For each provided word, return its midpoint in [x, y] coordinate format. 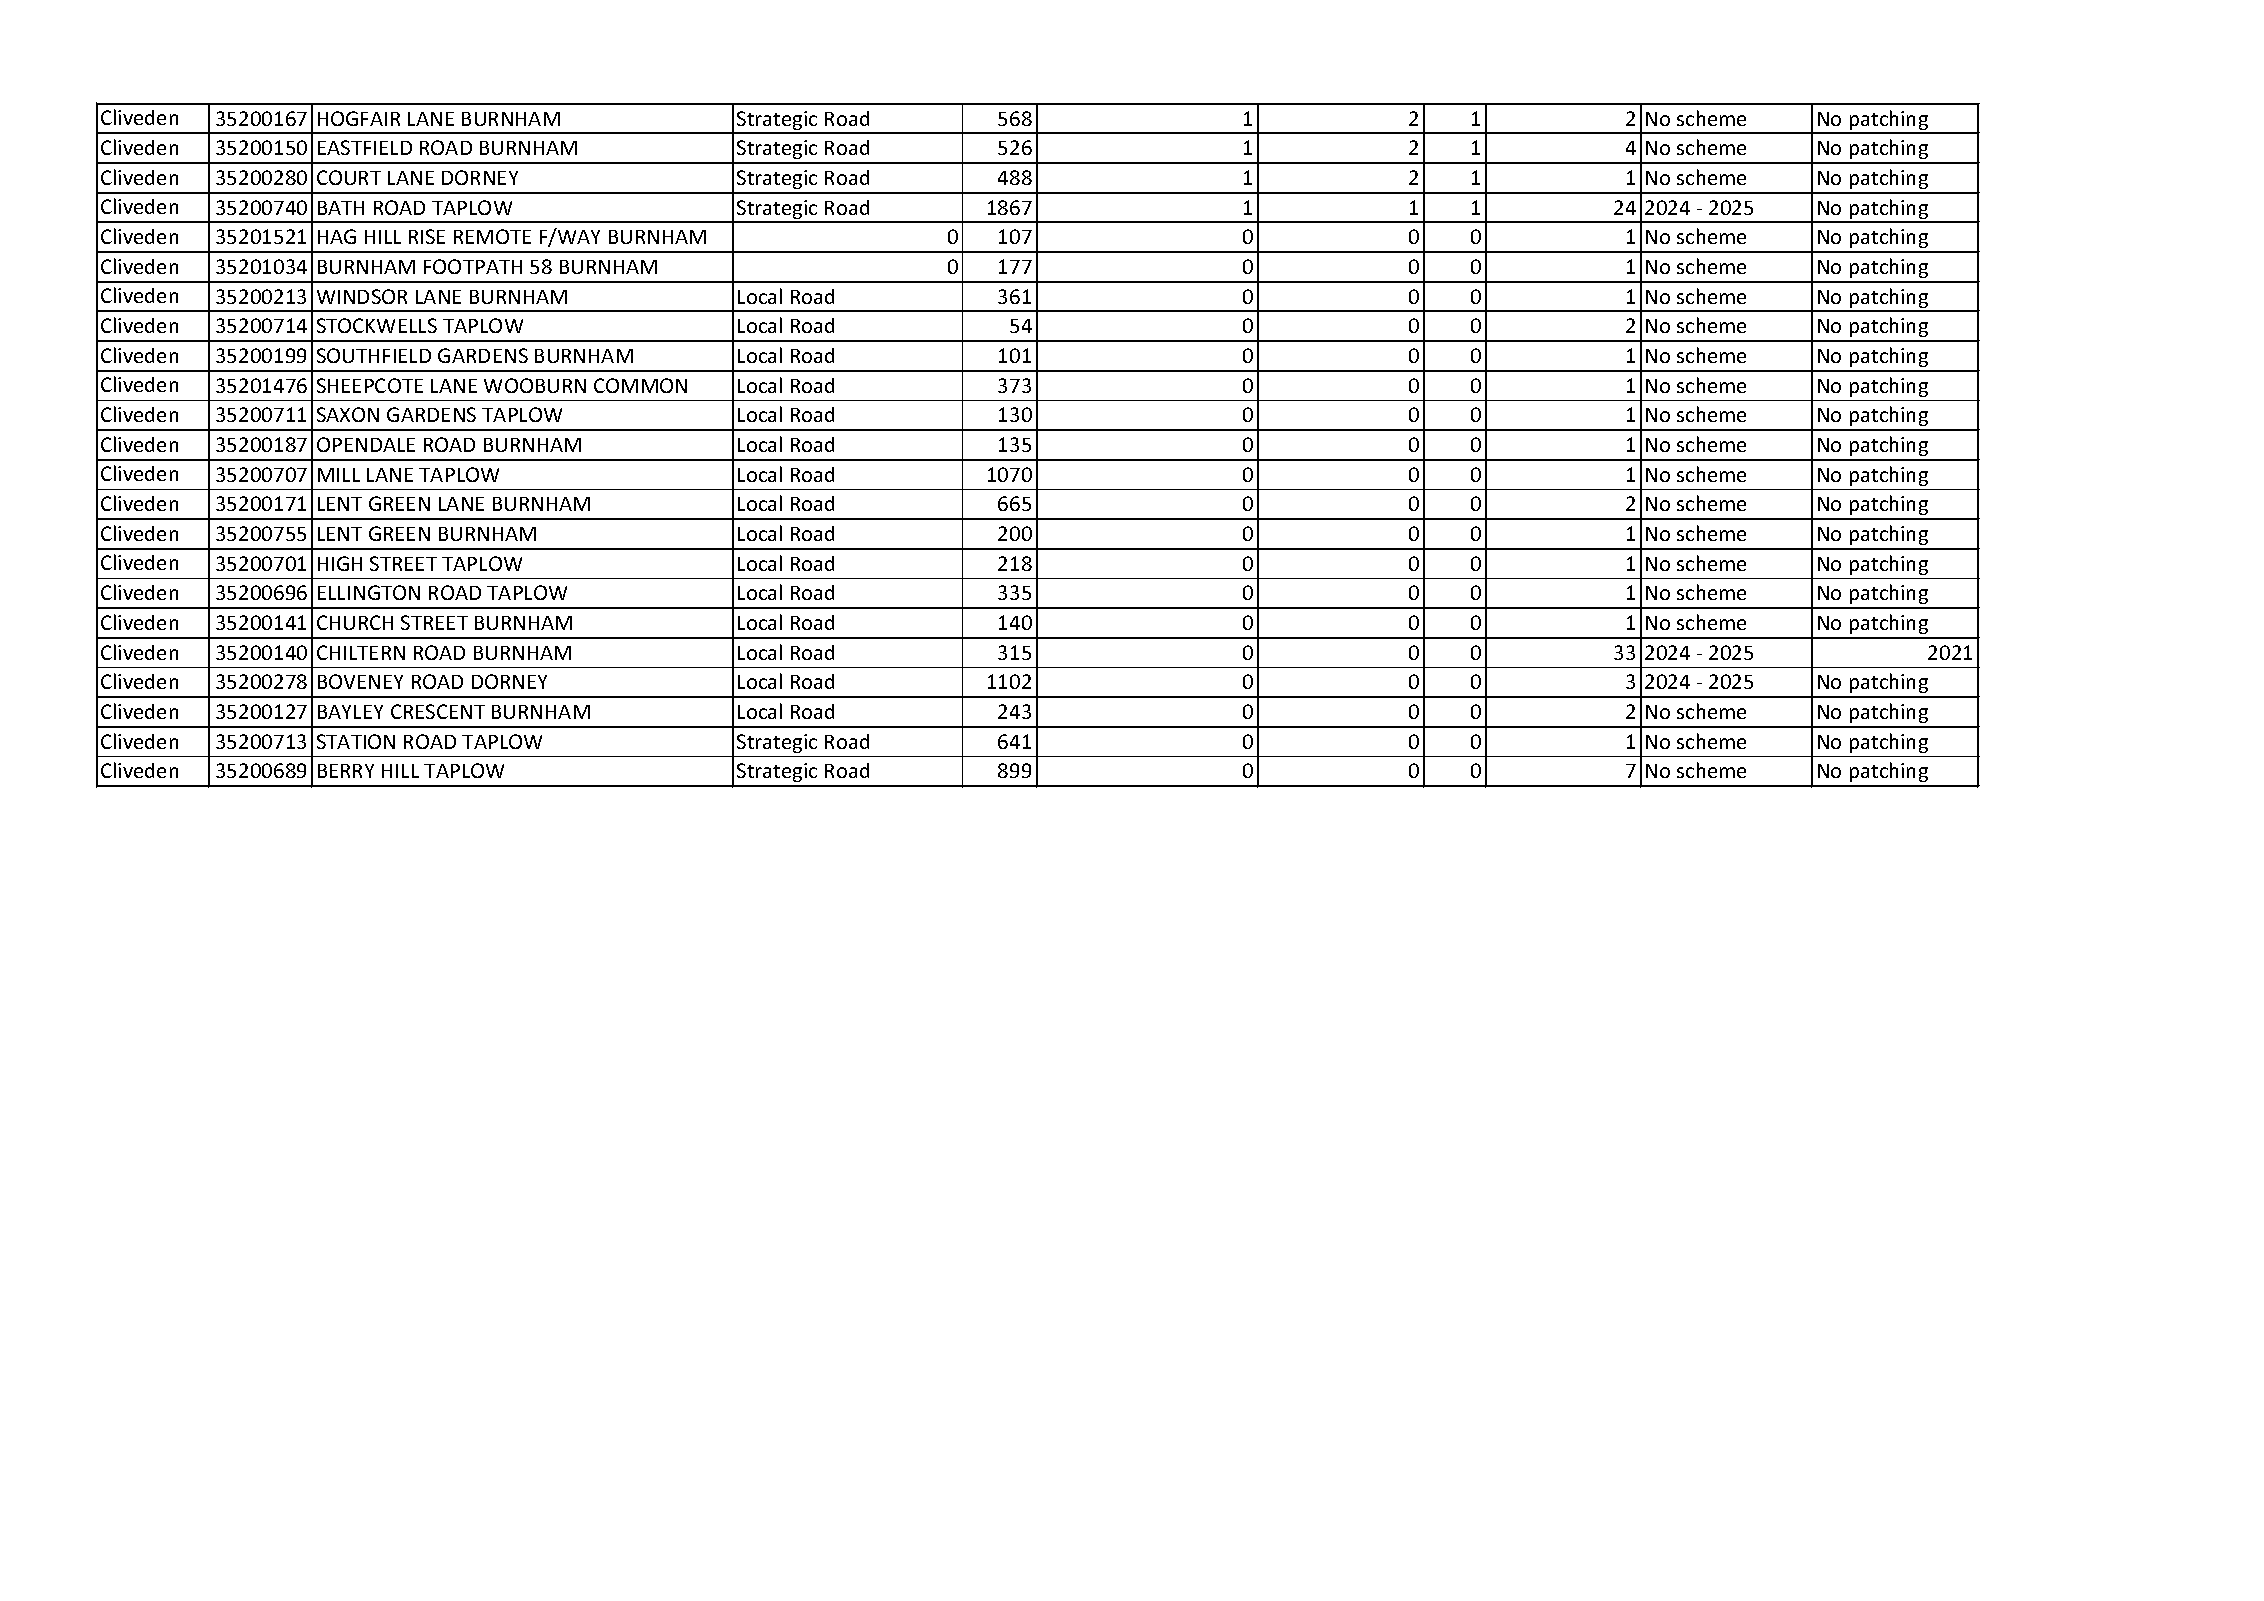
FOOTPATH [473, 266]
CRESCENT [438, 711]
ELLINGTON [369, 592]
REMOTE [492, 236]
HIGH [340, 563]
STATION [356, 741]
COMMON [640, 385]
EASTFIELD [365, 147]
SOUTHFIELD [374, 355]
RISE [427, 236]
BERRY [346, 771]
